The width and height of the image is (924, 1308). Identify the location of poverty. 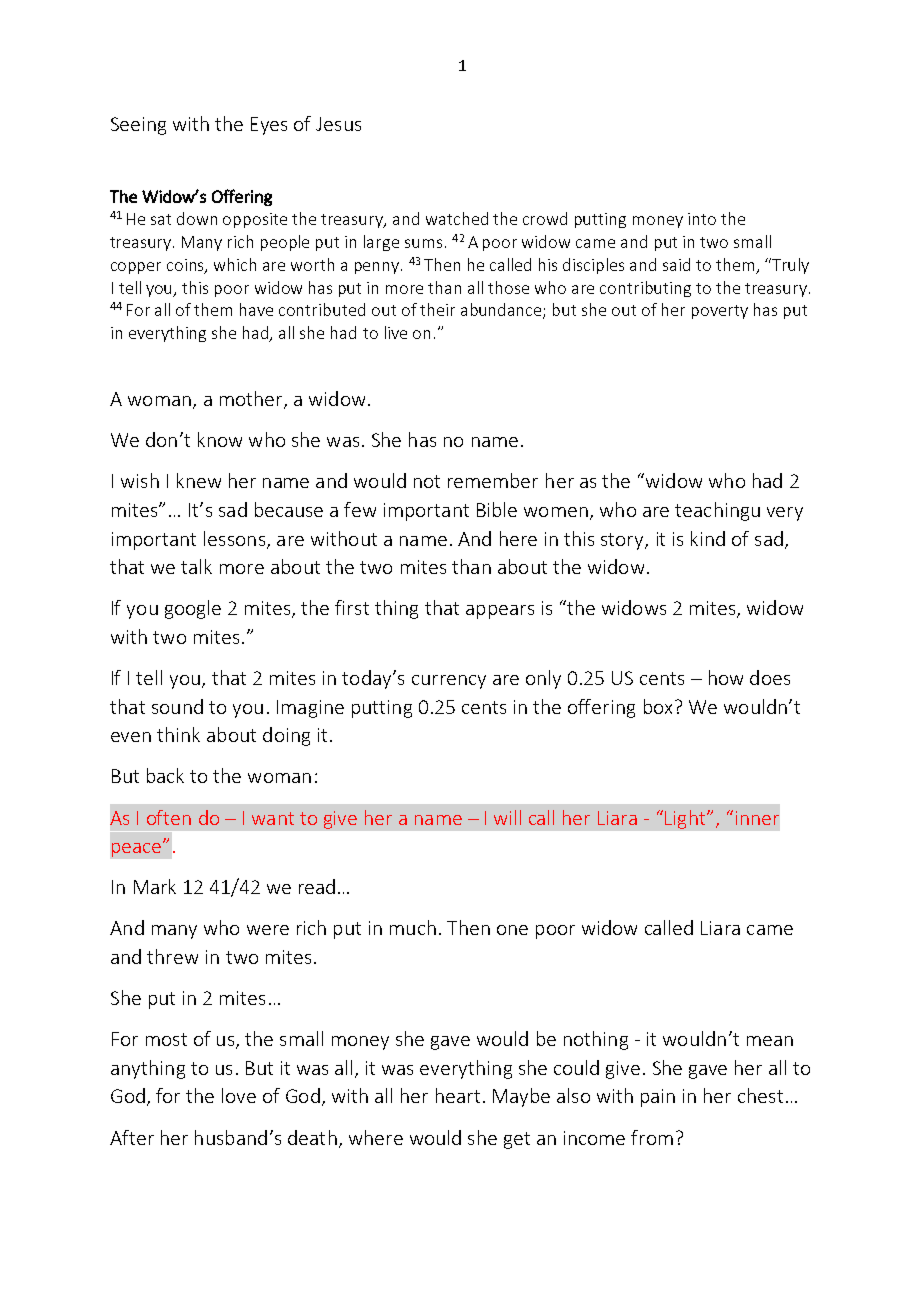
(720, 312).
